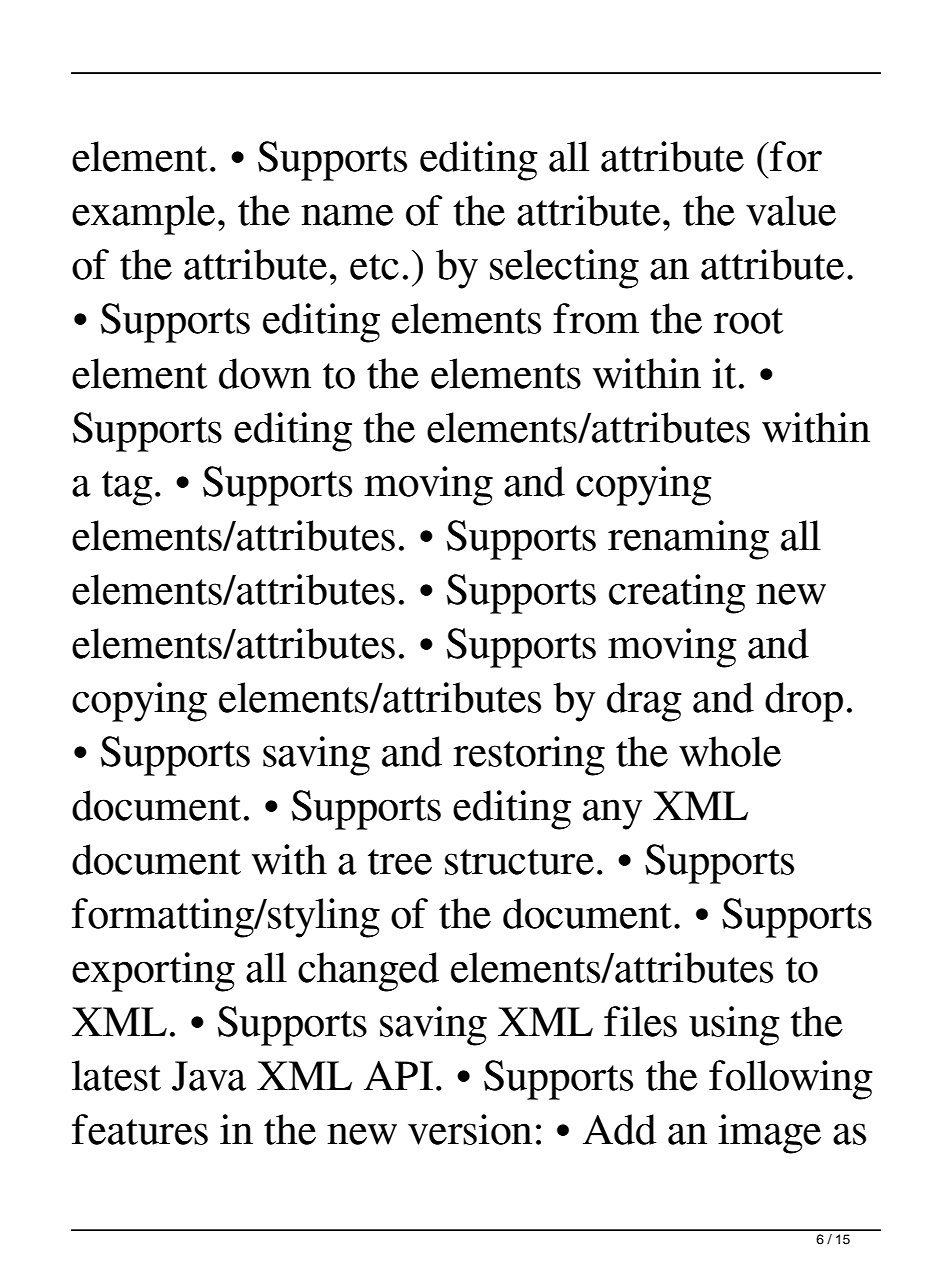  Describe the element at coordinates (519, 862) in the screenshot. I see `structure` at that location.
